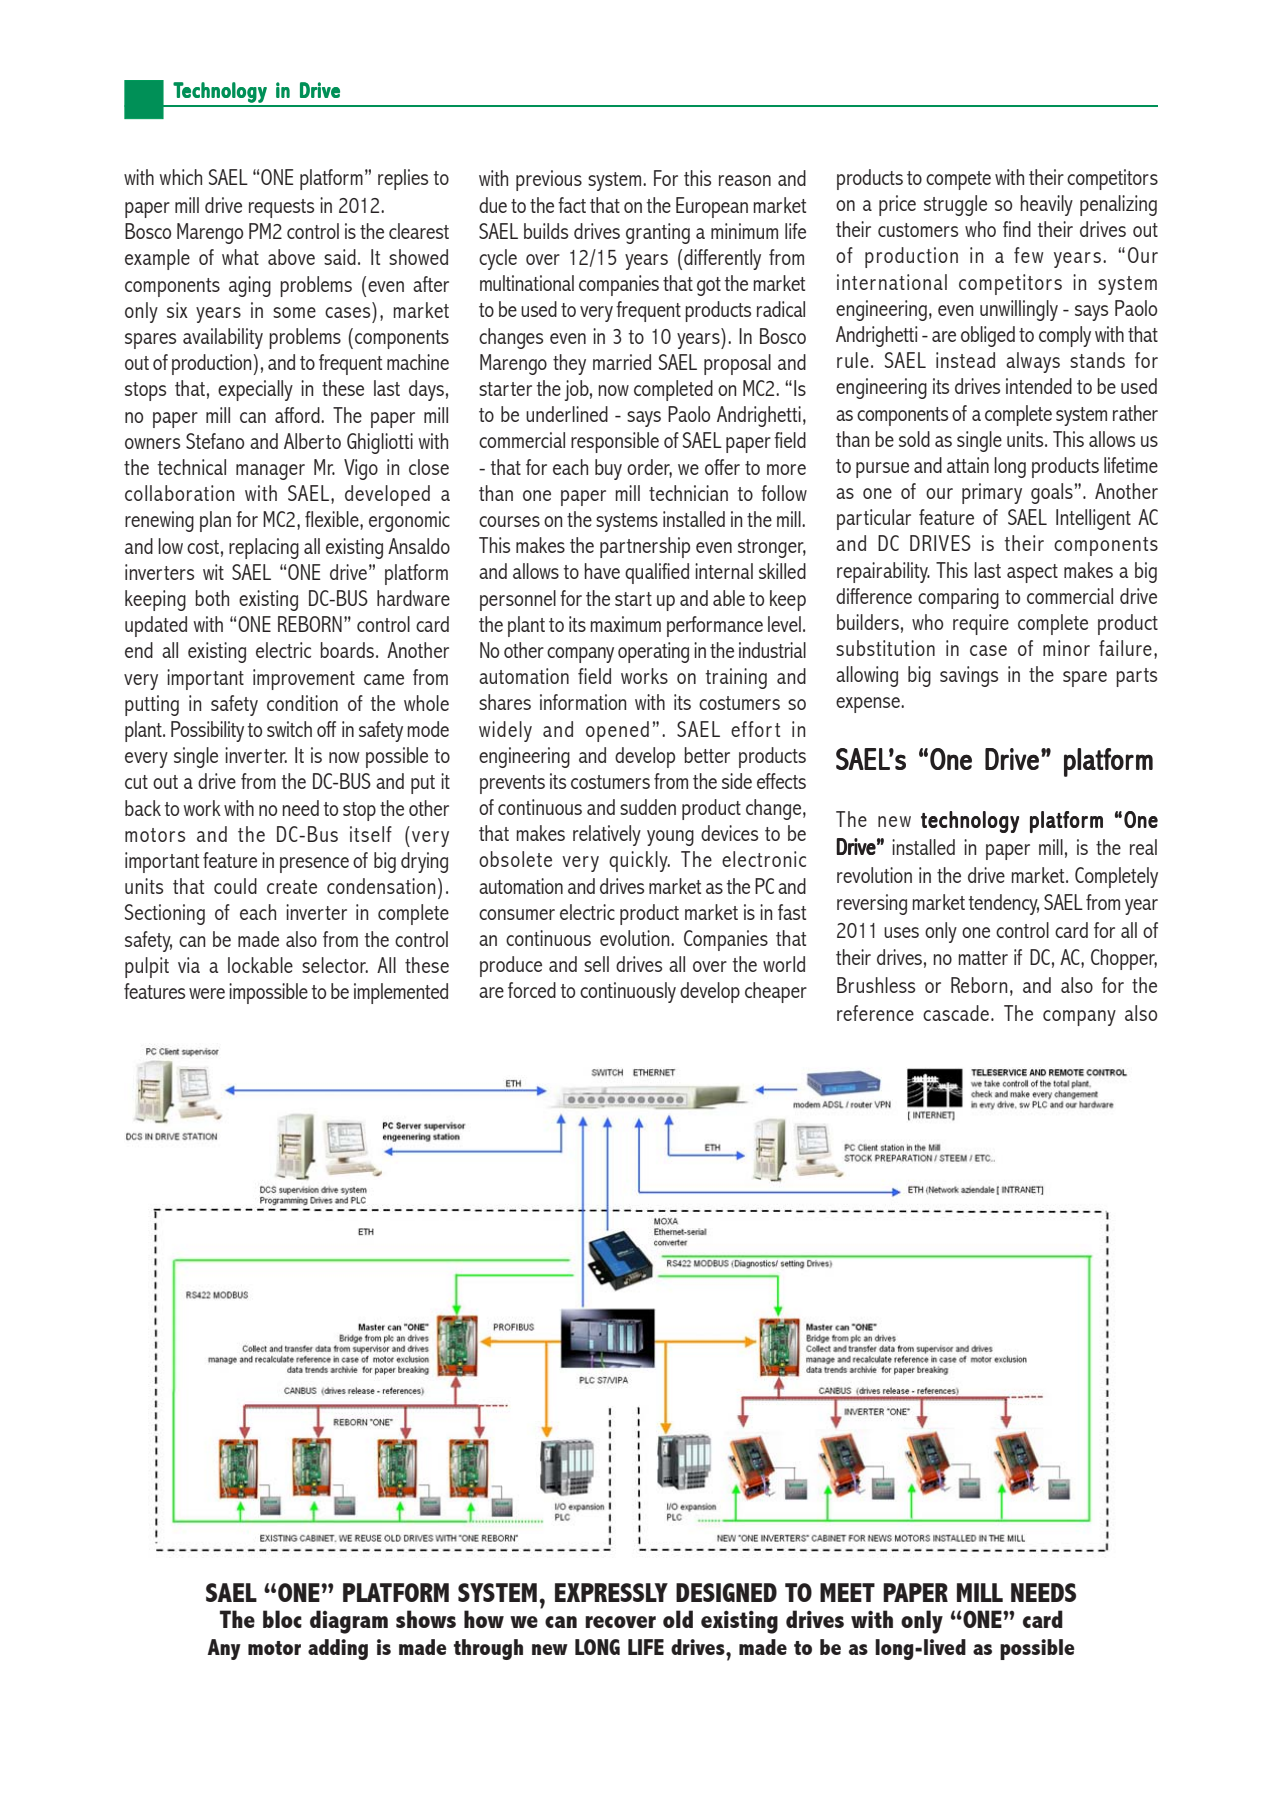 The height and width of the screenshot is (1800, 1282). Describe the element at coordinates (304, 679) in the screenshot. I see `improvement` at that location.
